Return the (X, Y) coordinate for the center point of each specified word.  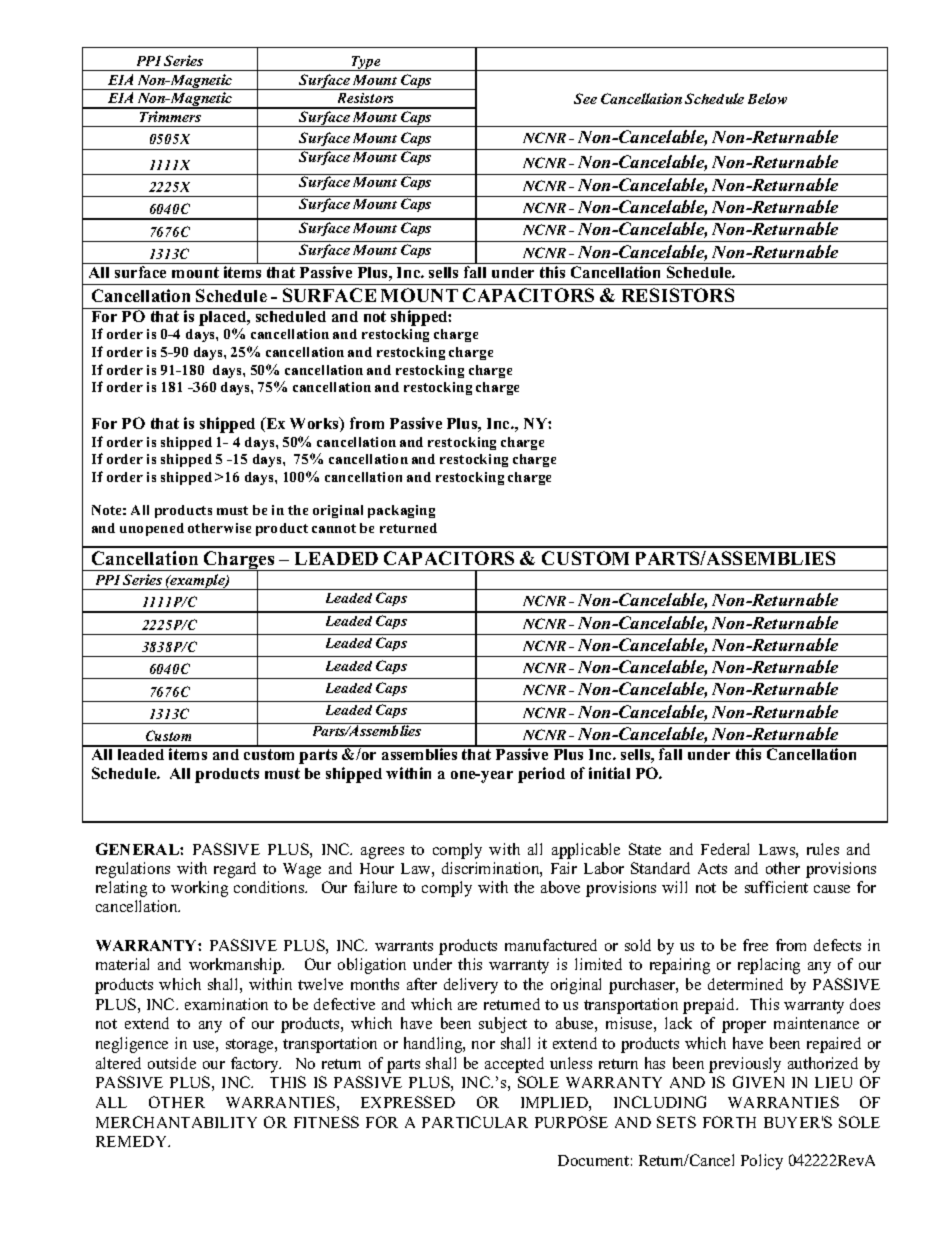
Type (366, 63)
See (585, 98)
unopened (152, 529)
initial (609, 773)
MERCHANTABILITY (176, 1122)
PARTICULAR (475, 1122)
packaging (401, 511)
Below (767, 98)
